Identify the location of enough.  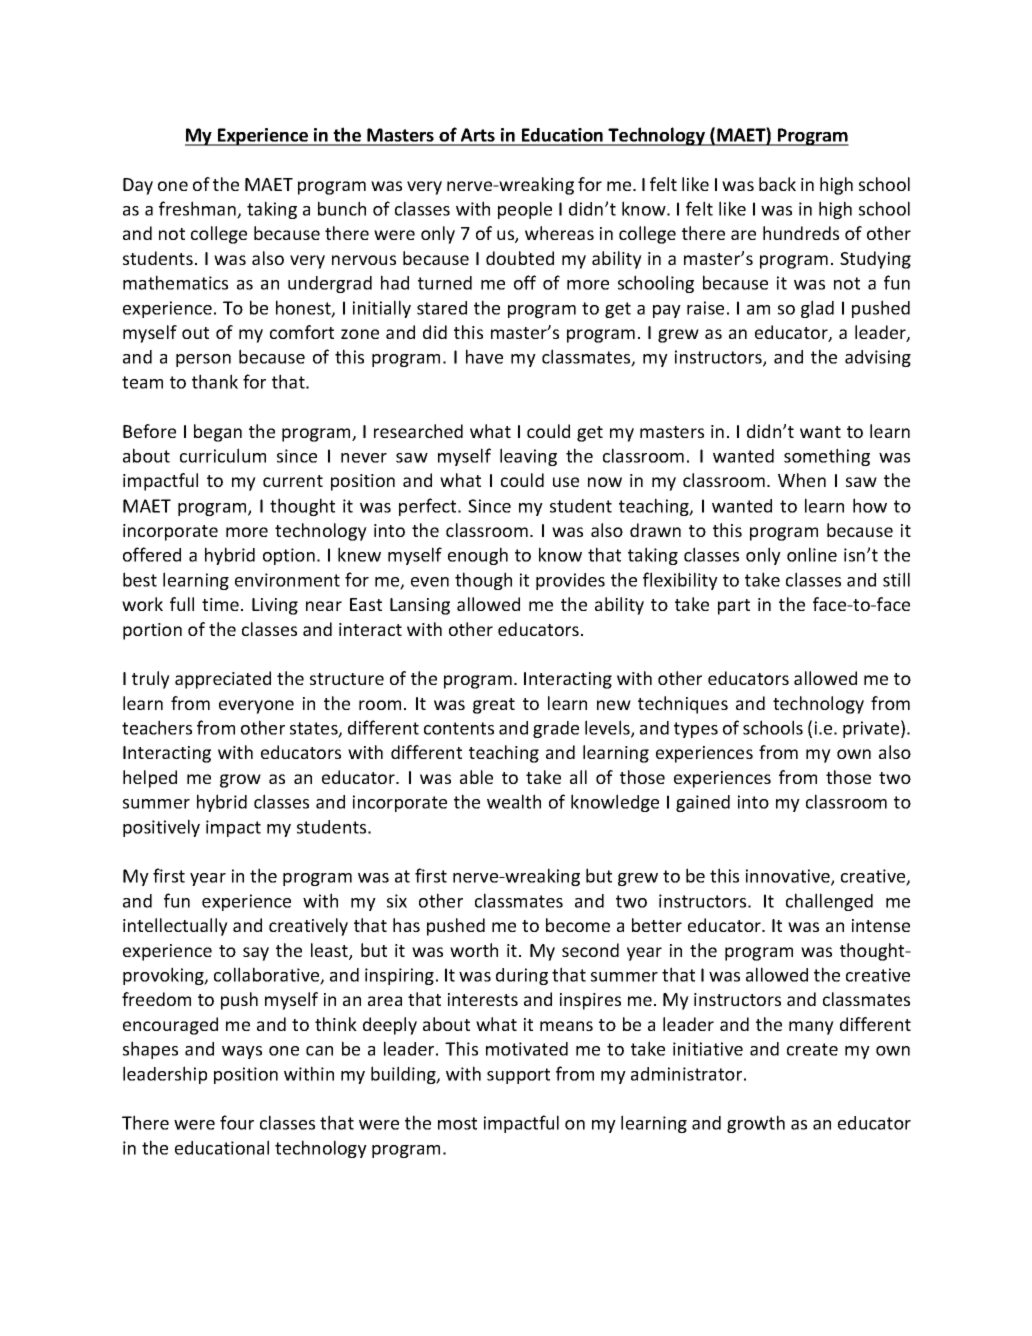
(478, 556).
